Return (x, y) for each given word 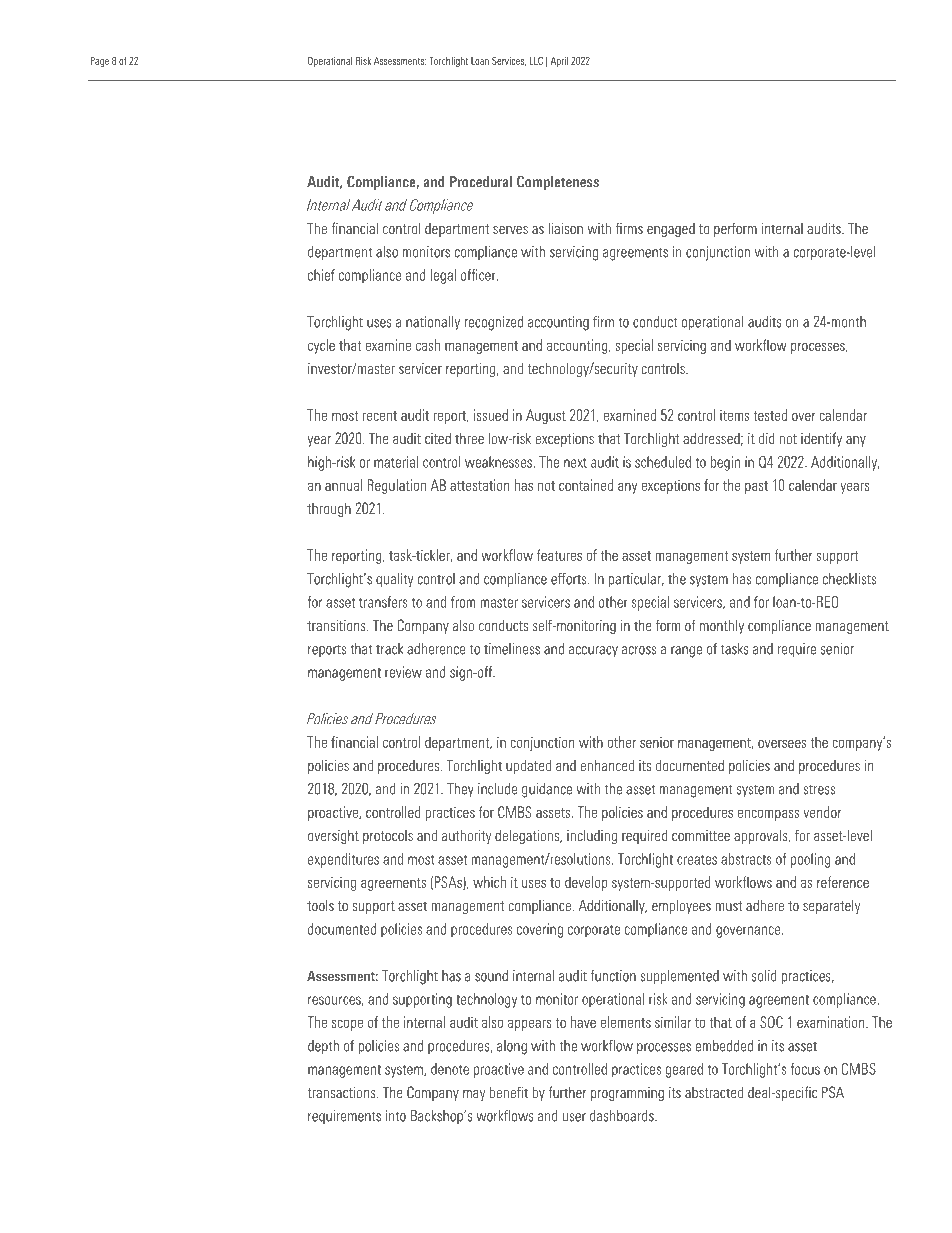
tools (320, 905)
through (329, 510)
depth (323, 1047)
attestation (479, 485)
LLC (536, 60)
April (559, 62)
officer (479, 275)
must (729, 906)
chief (321, 275)
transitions (337, 625)
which (489, 882)
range (686, 652)
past (756, 487)
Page (100, 62)
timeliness (512, 649)
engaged (671, 230)
